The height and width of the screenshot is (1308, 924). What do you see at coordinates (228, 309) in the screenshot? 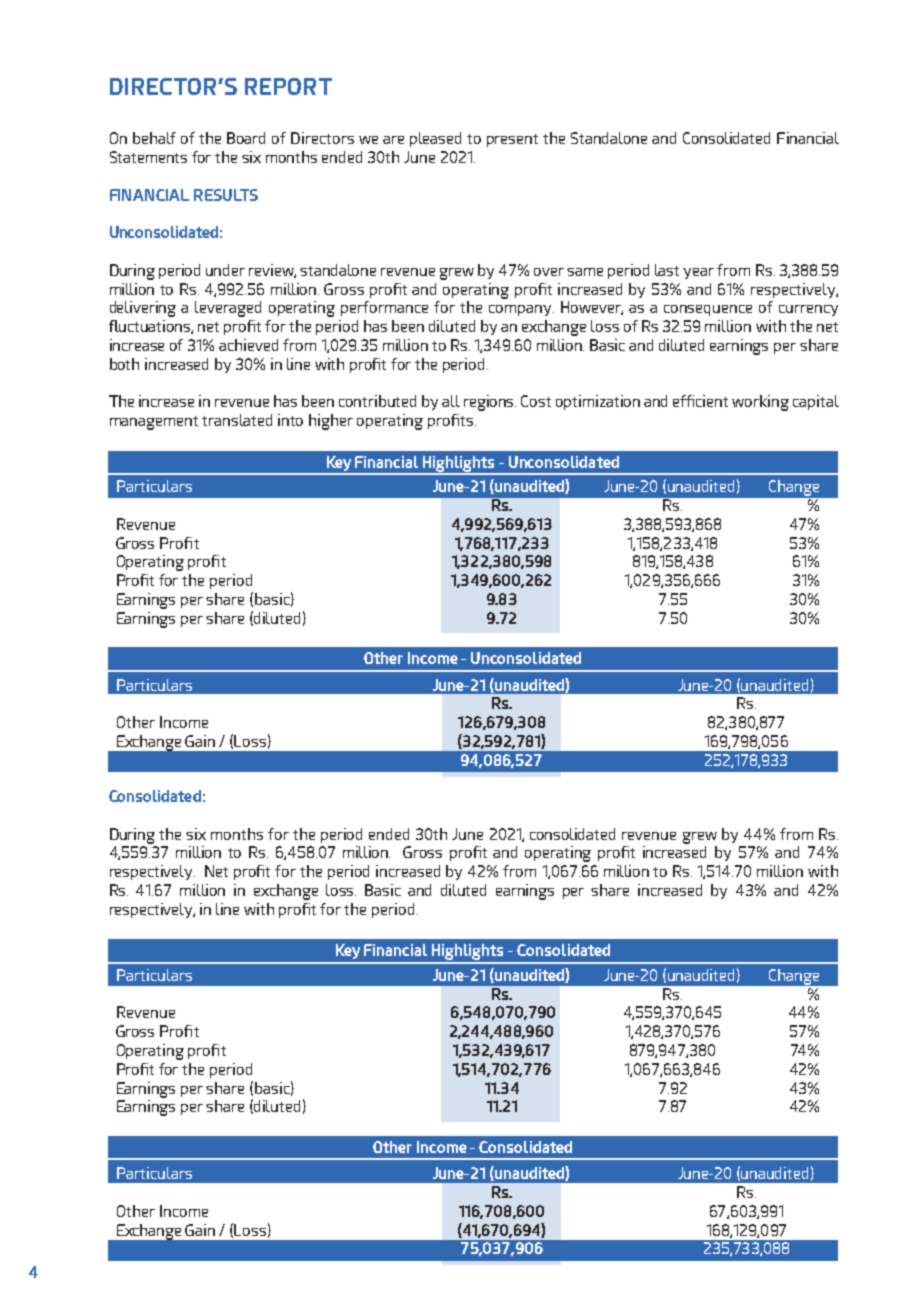
I see `leveraged` at bounding box center [228, 309].
